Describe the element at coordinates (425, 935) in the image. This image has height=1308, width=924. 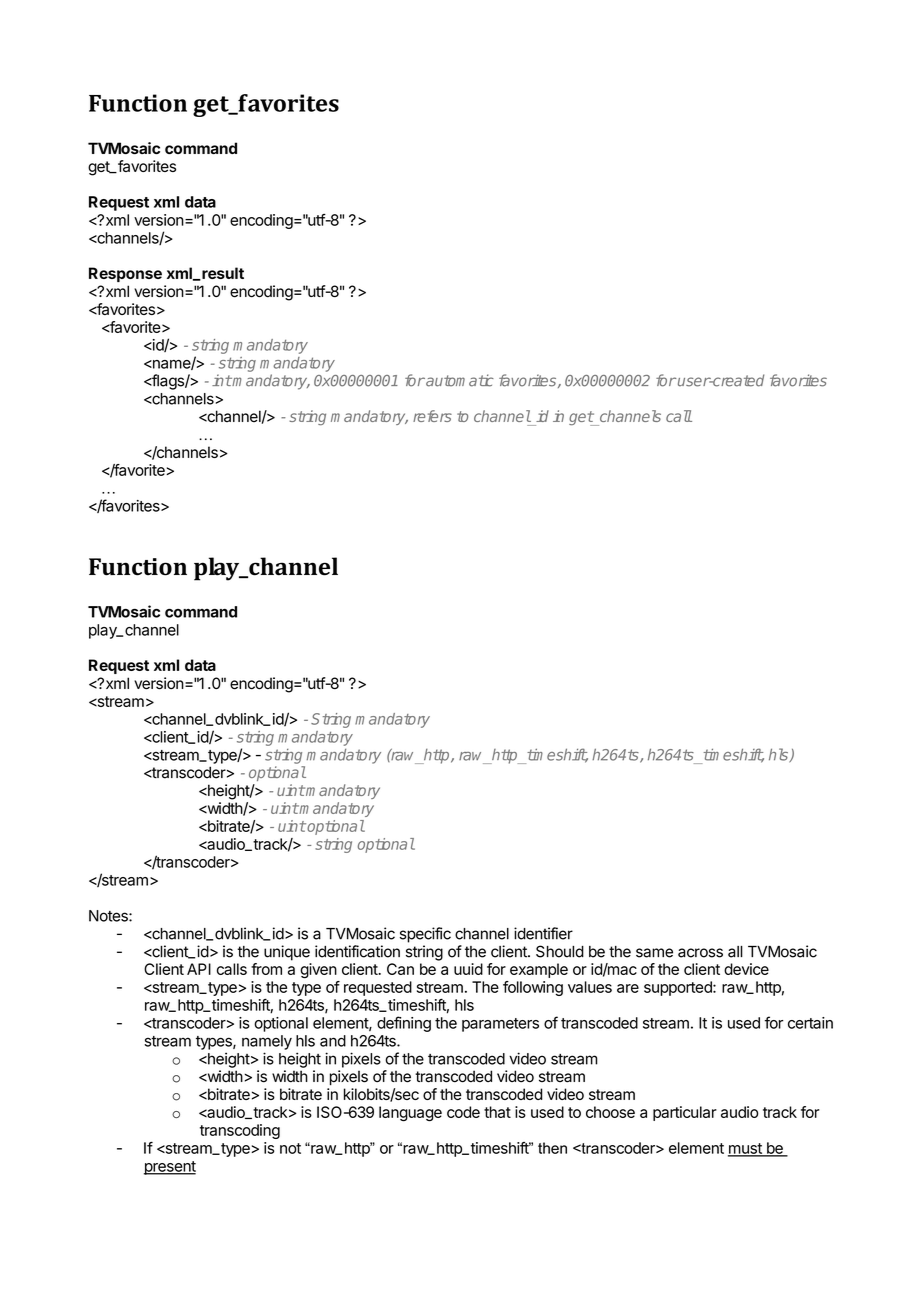
I see `specific` at that location.
